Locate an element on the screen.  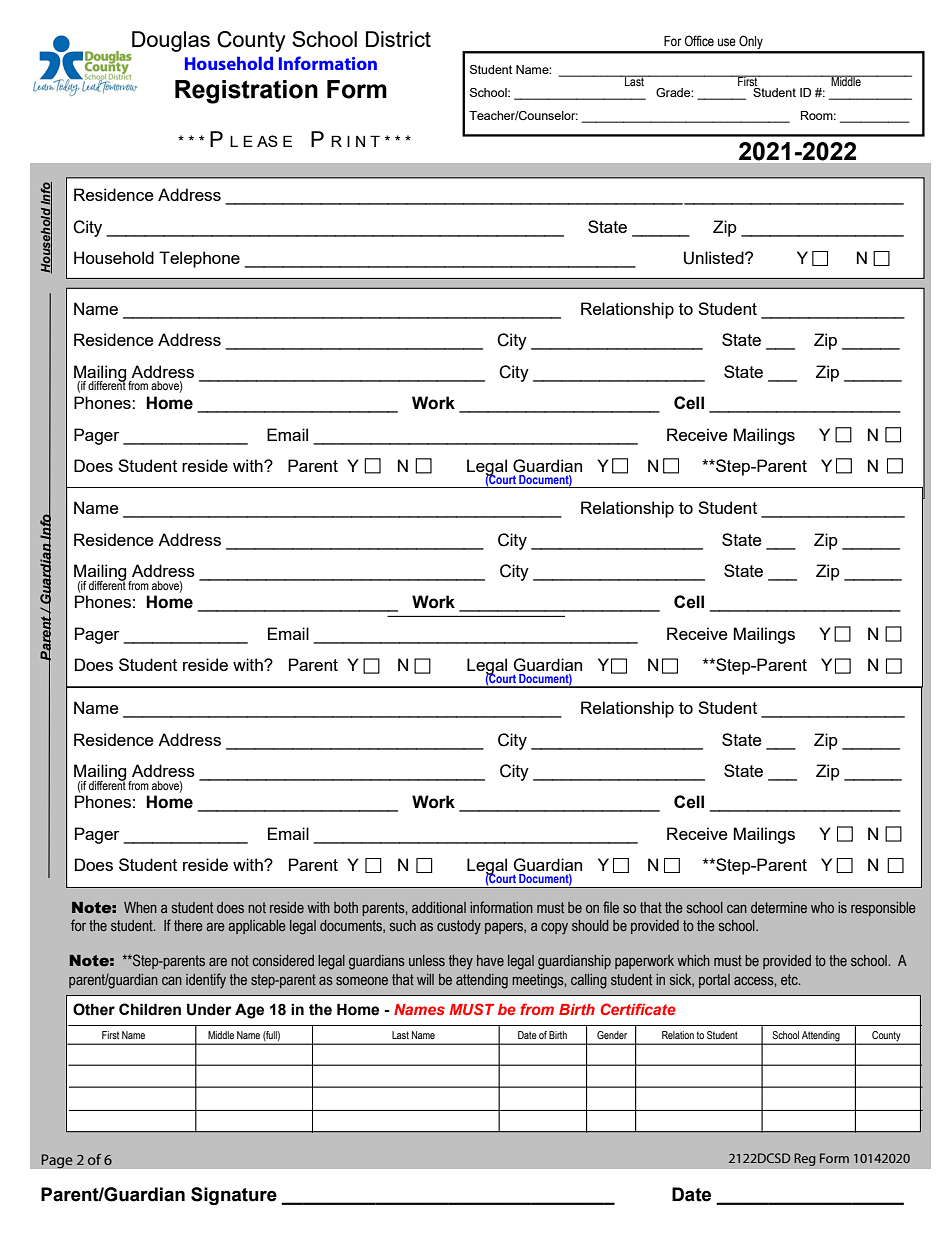
who is located at coordinates (822, 907).
